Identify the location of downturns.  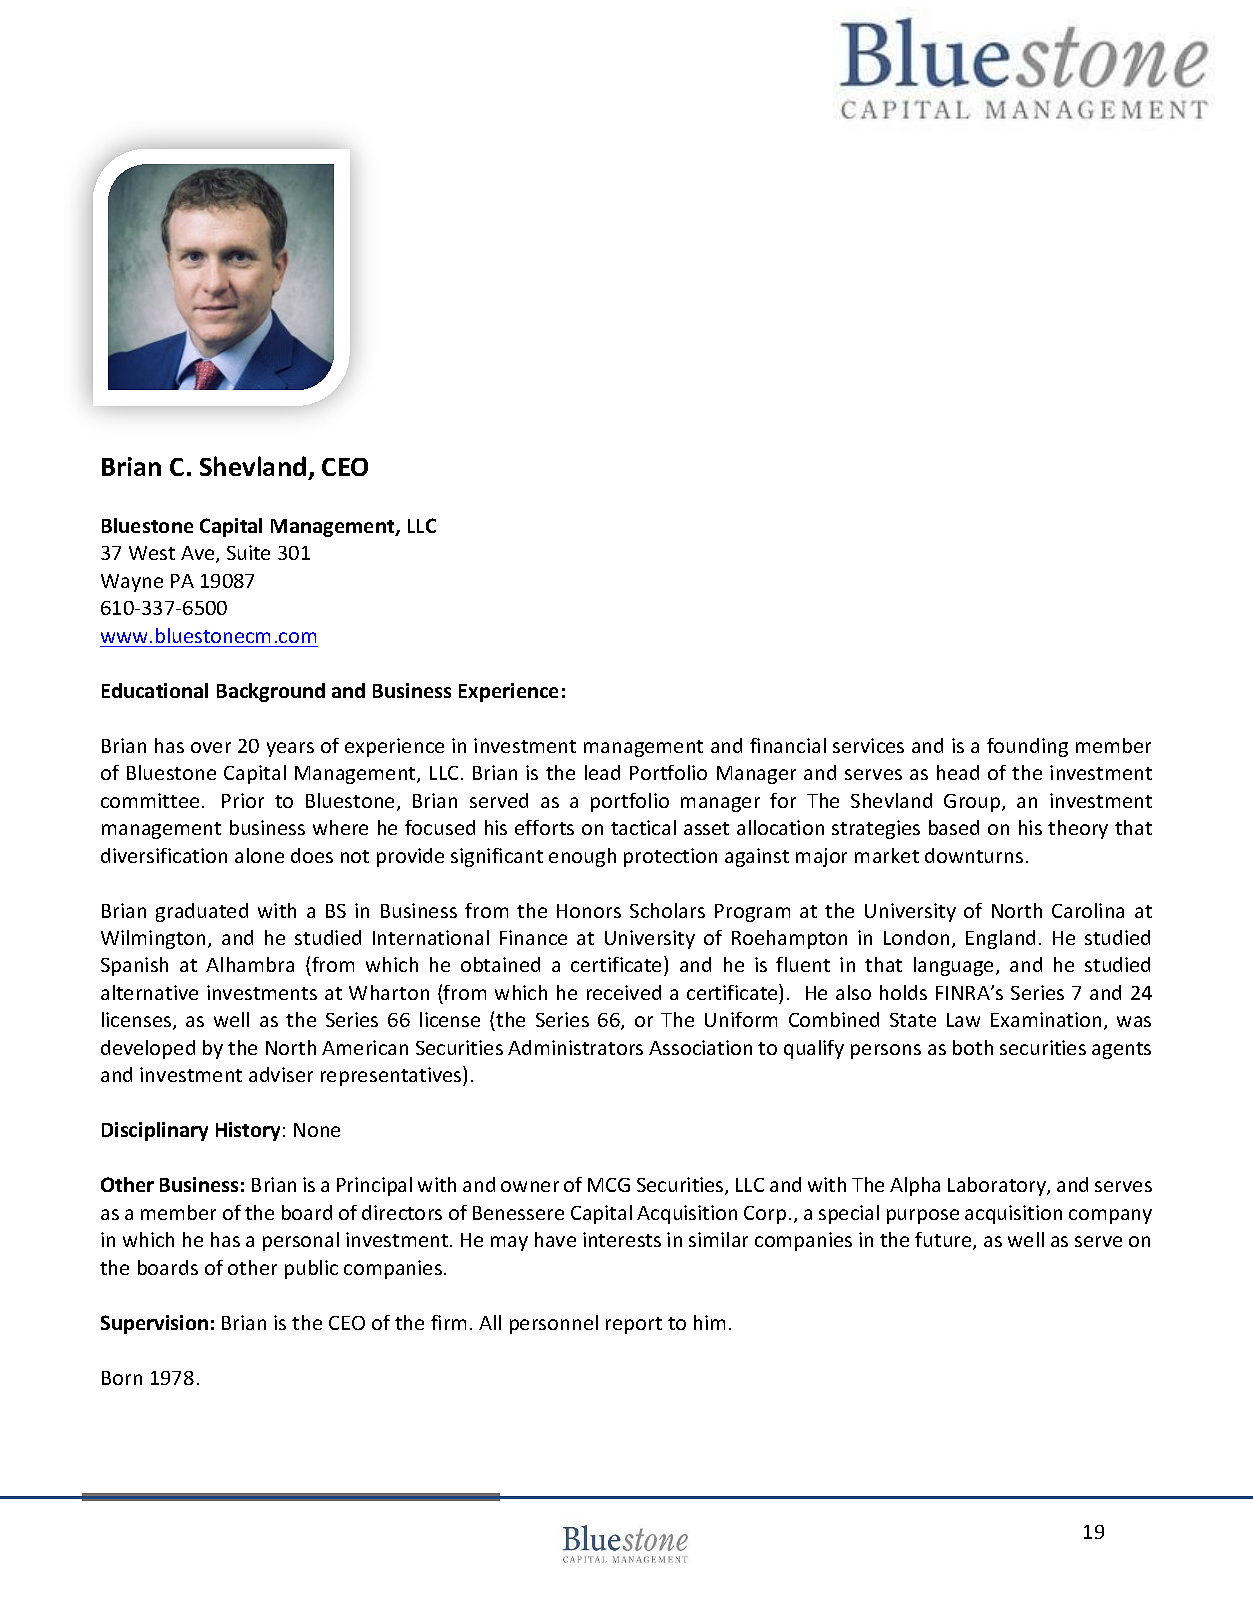
(974, 855).
